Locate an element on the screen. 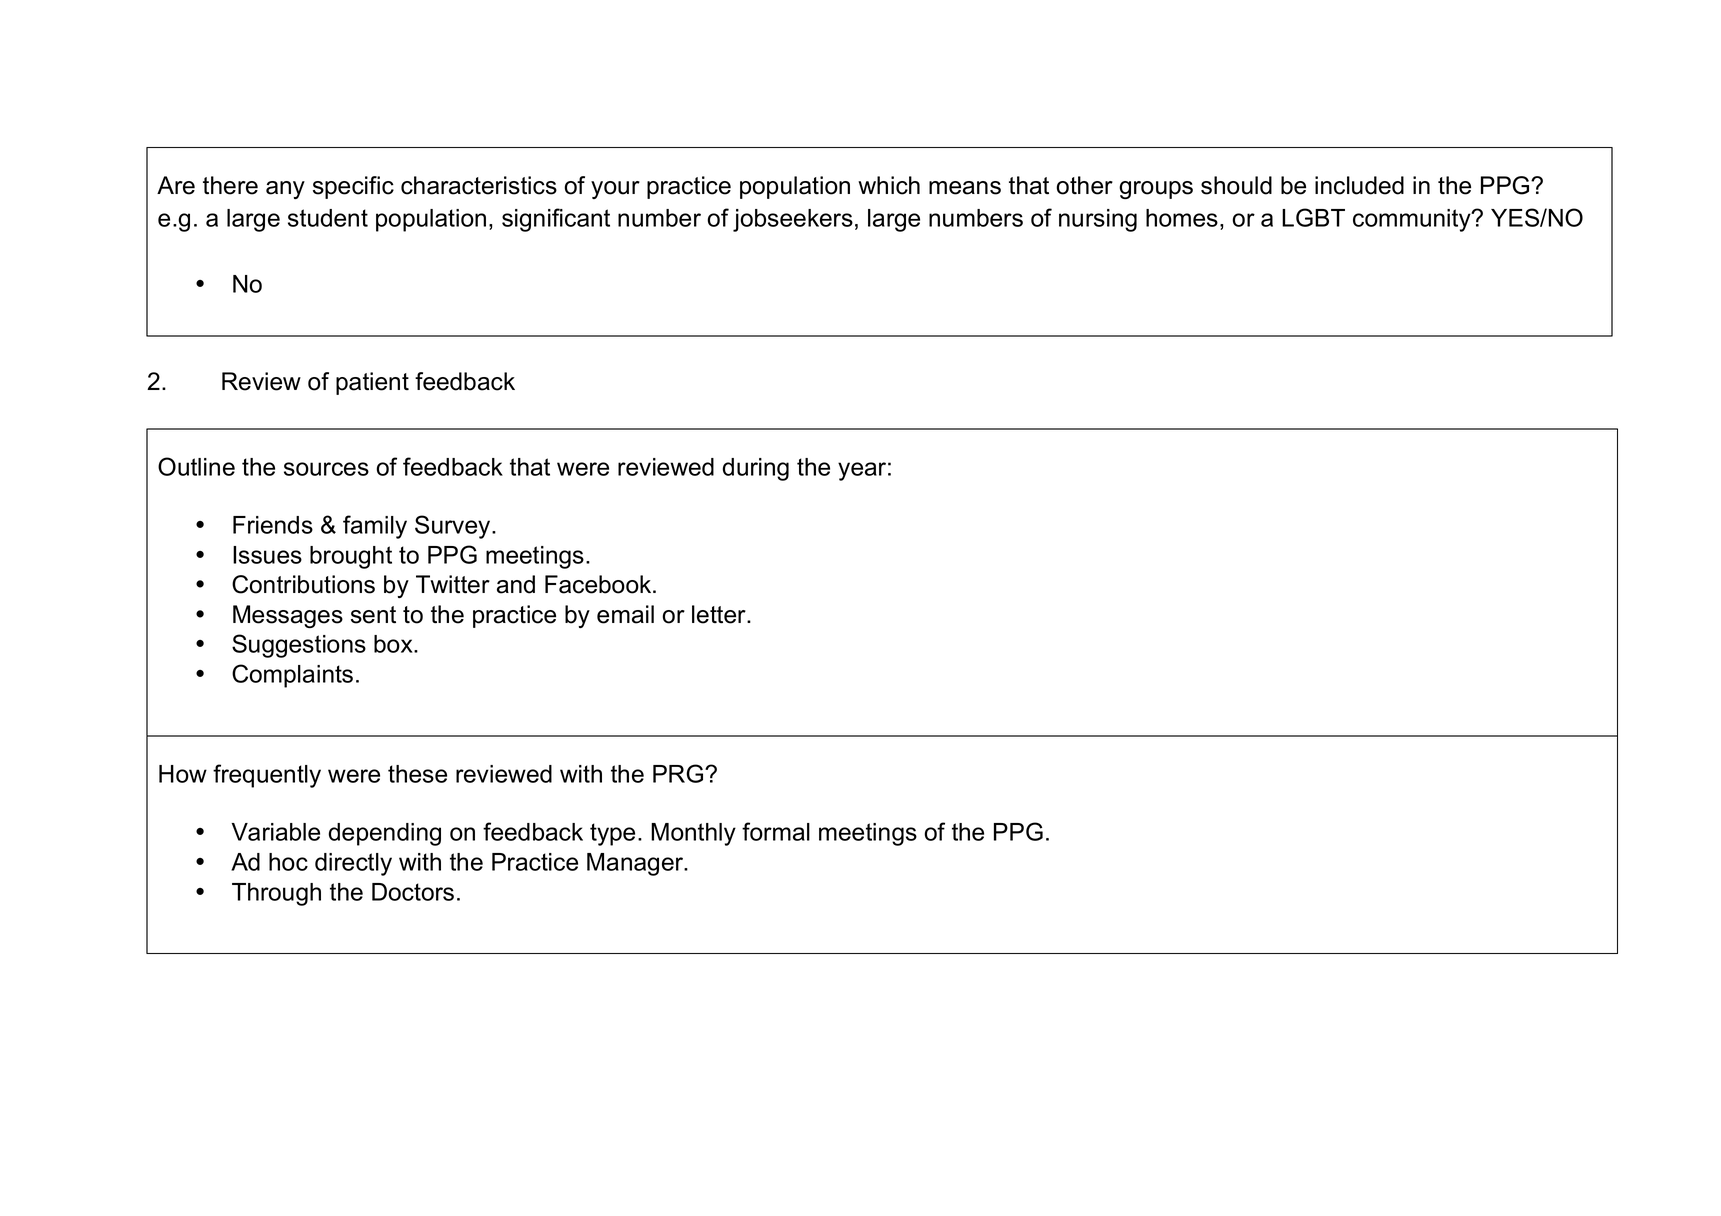 This screenshot has width=1721, height=1216. during is located at coordinates (756, 469).
